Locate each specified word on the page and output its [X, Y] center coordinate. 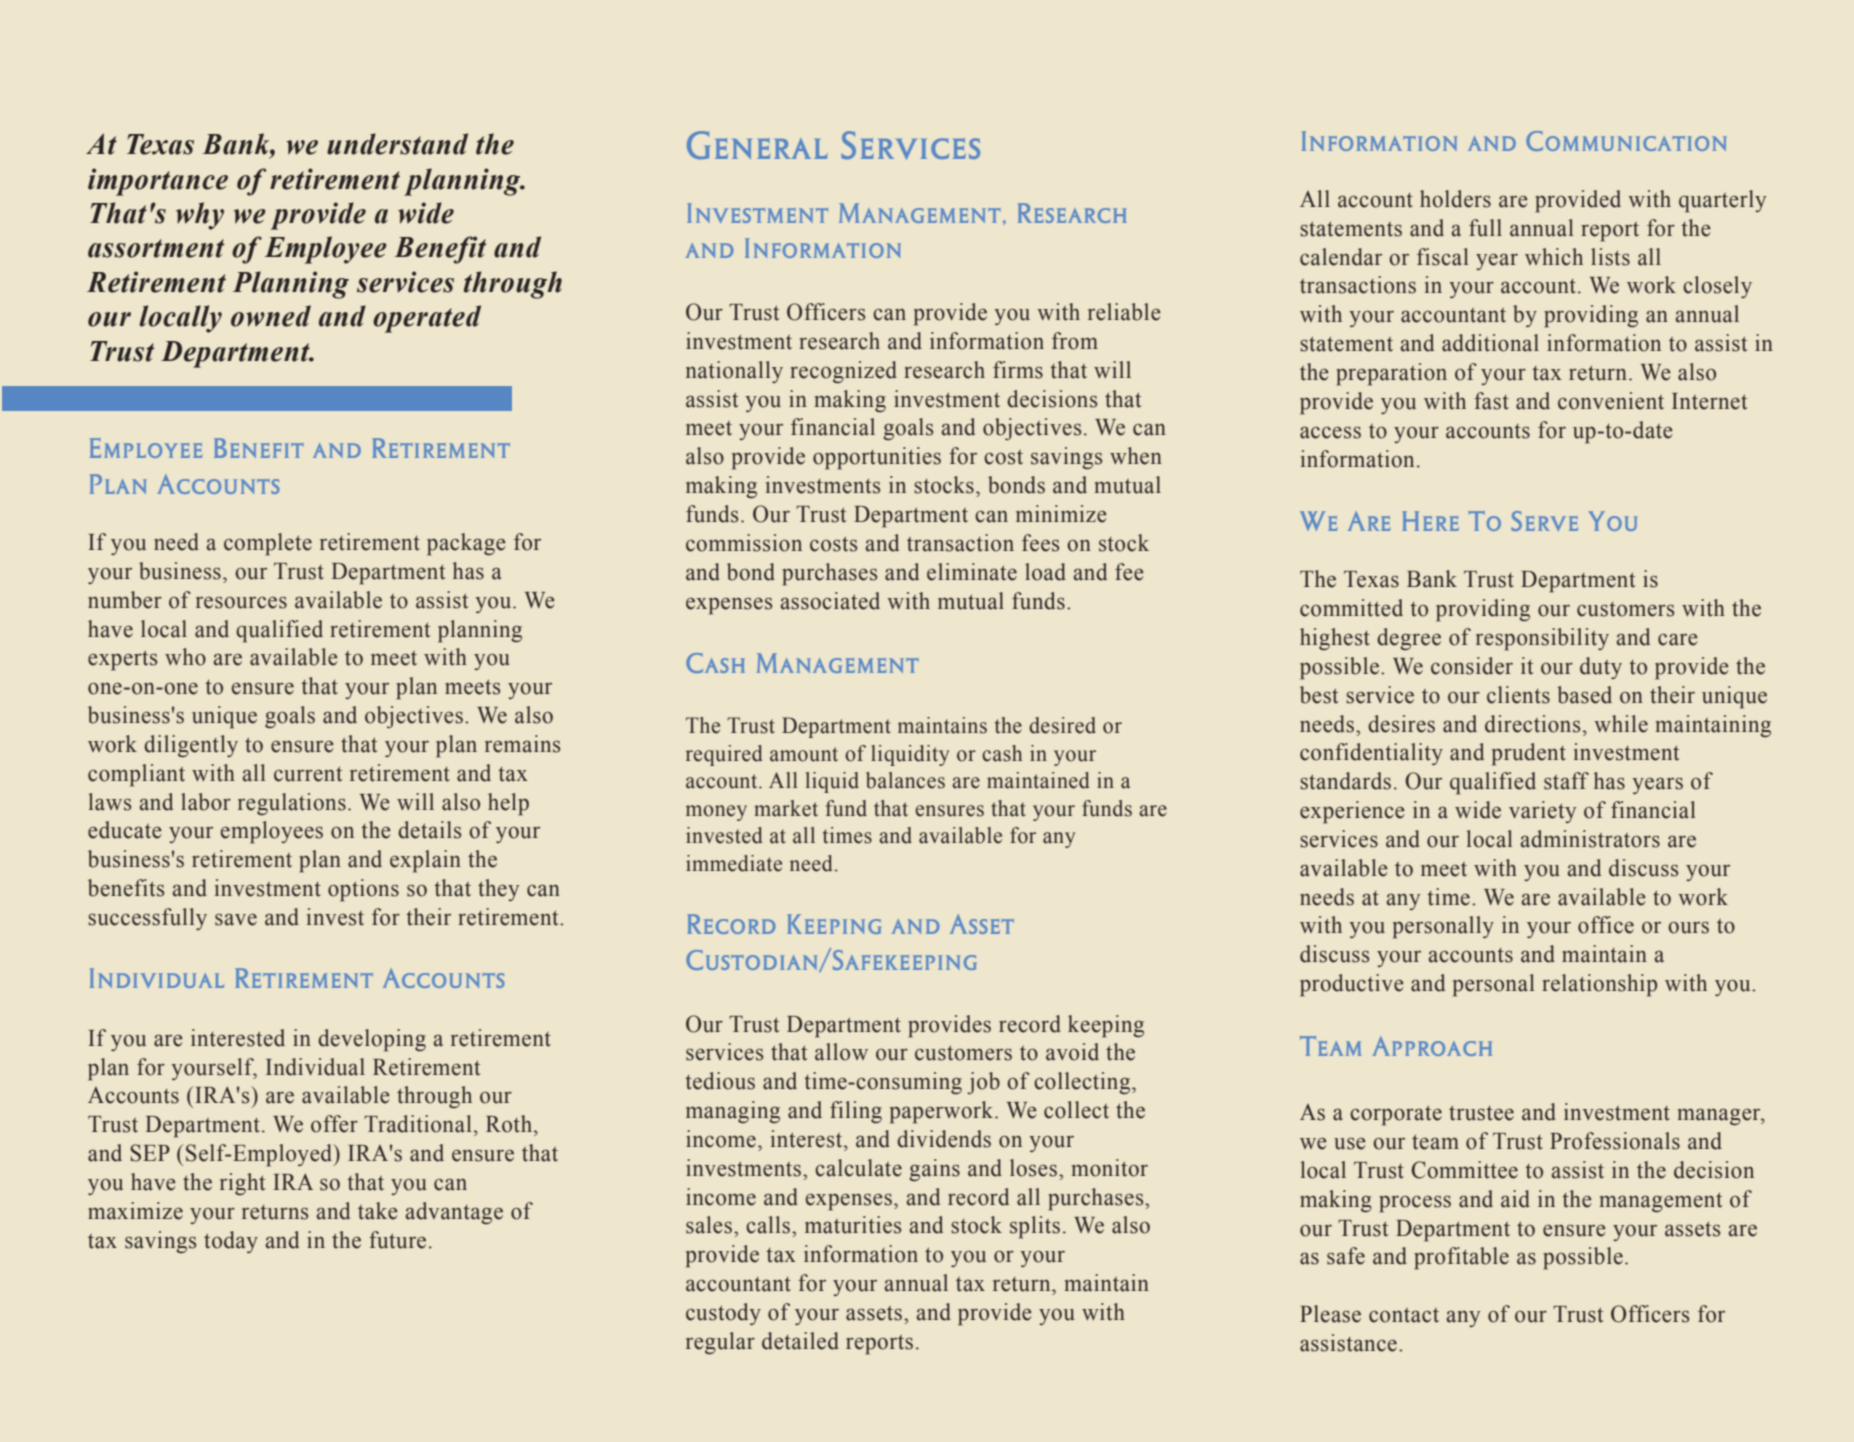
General [757, 145]
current [308, 774]
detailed [800, 1341]
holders [1455, 199]
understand [397, 144]
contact [1404, 1315]
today [231, 1242]
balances [905, 780]
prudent [1529, 754]
